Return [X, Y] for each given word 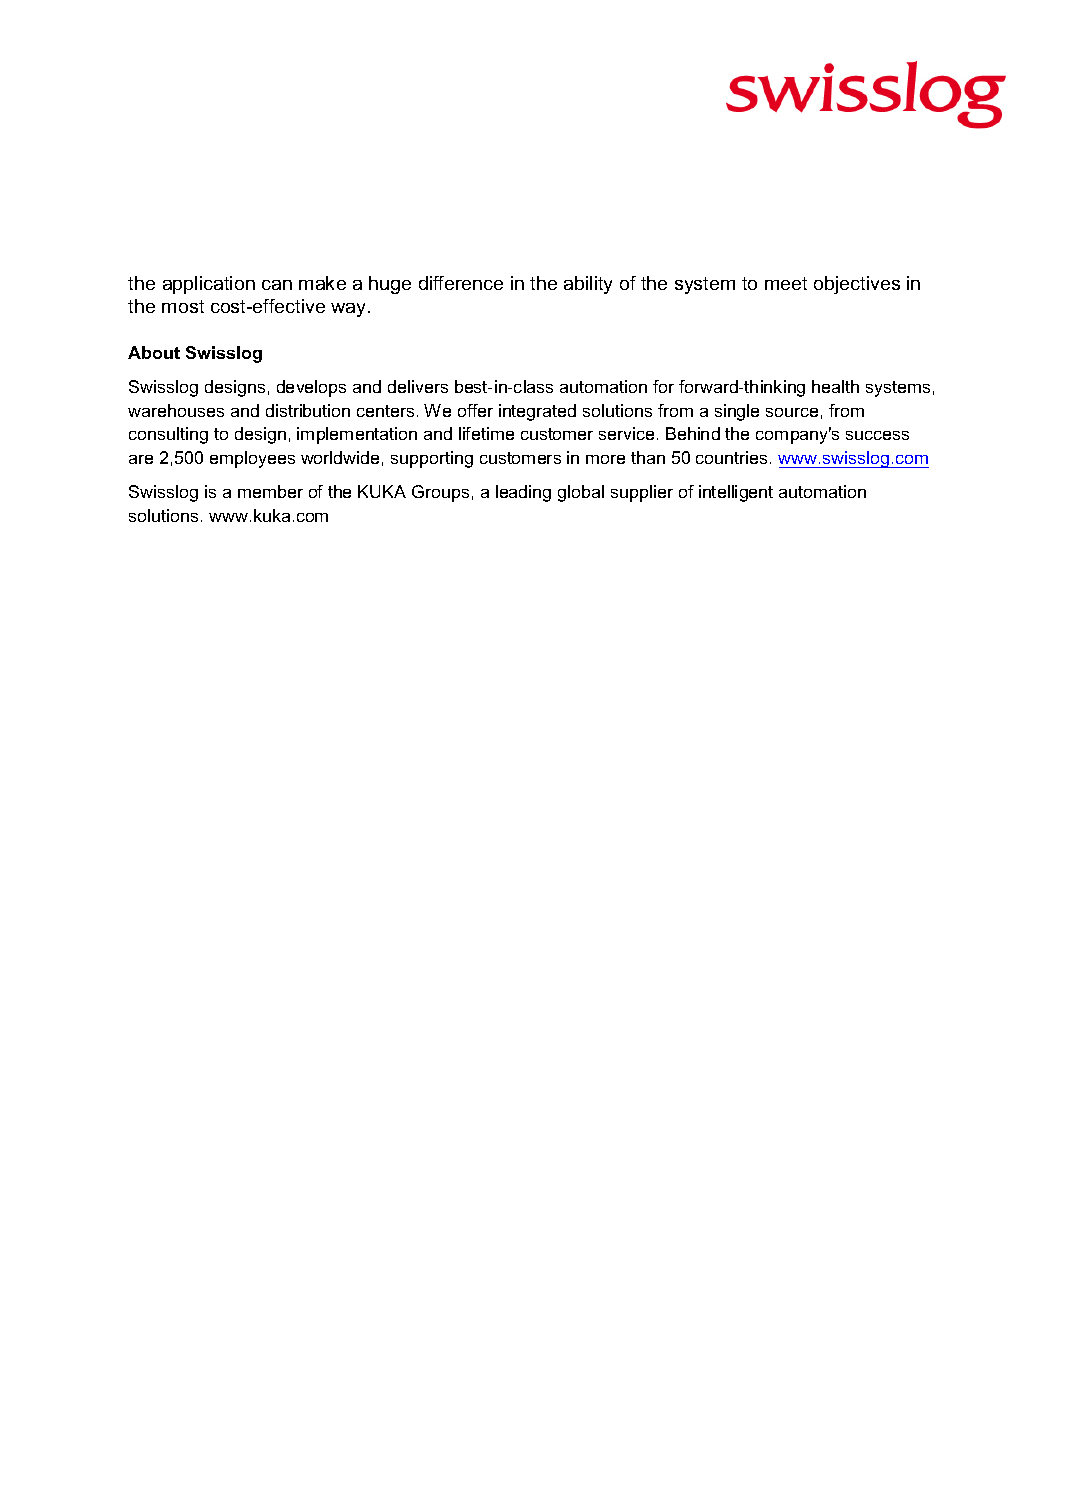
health [835, 386]
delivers [418, 386]
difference [461, 283]
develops [311, 388]
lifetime [486, 433]
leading [523, 493]
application [209, 285]
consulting [168, 435]
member [270, 491]
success [877, 435]
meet [786, 283]
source [792, 412]
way [350, 310]
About [154, 352]
